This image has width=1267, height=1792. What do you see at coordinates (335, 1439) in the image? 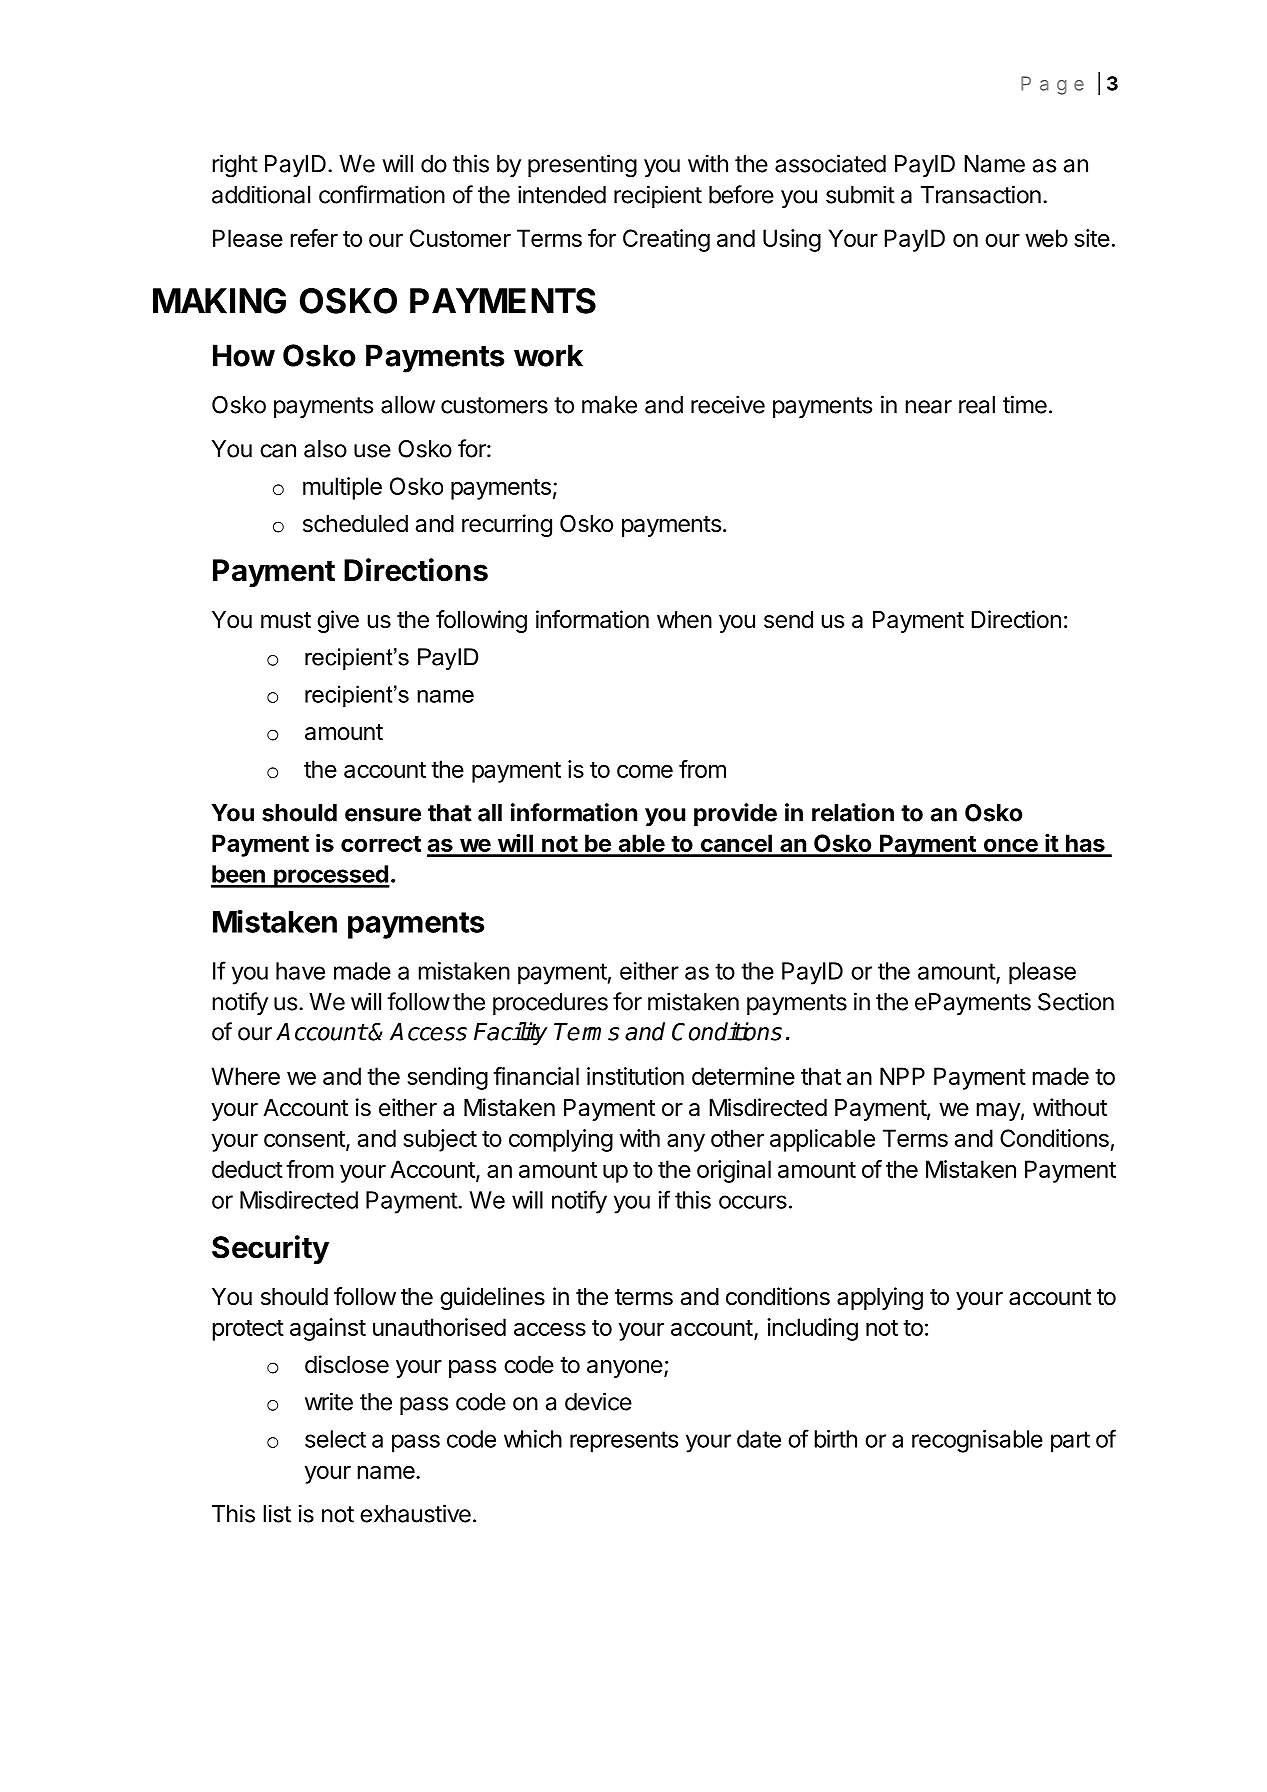
I see `select` at bounding box center [335, 1439].
